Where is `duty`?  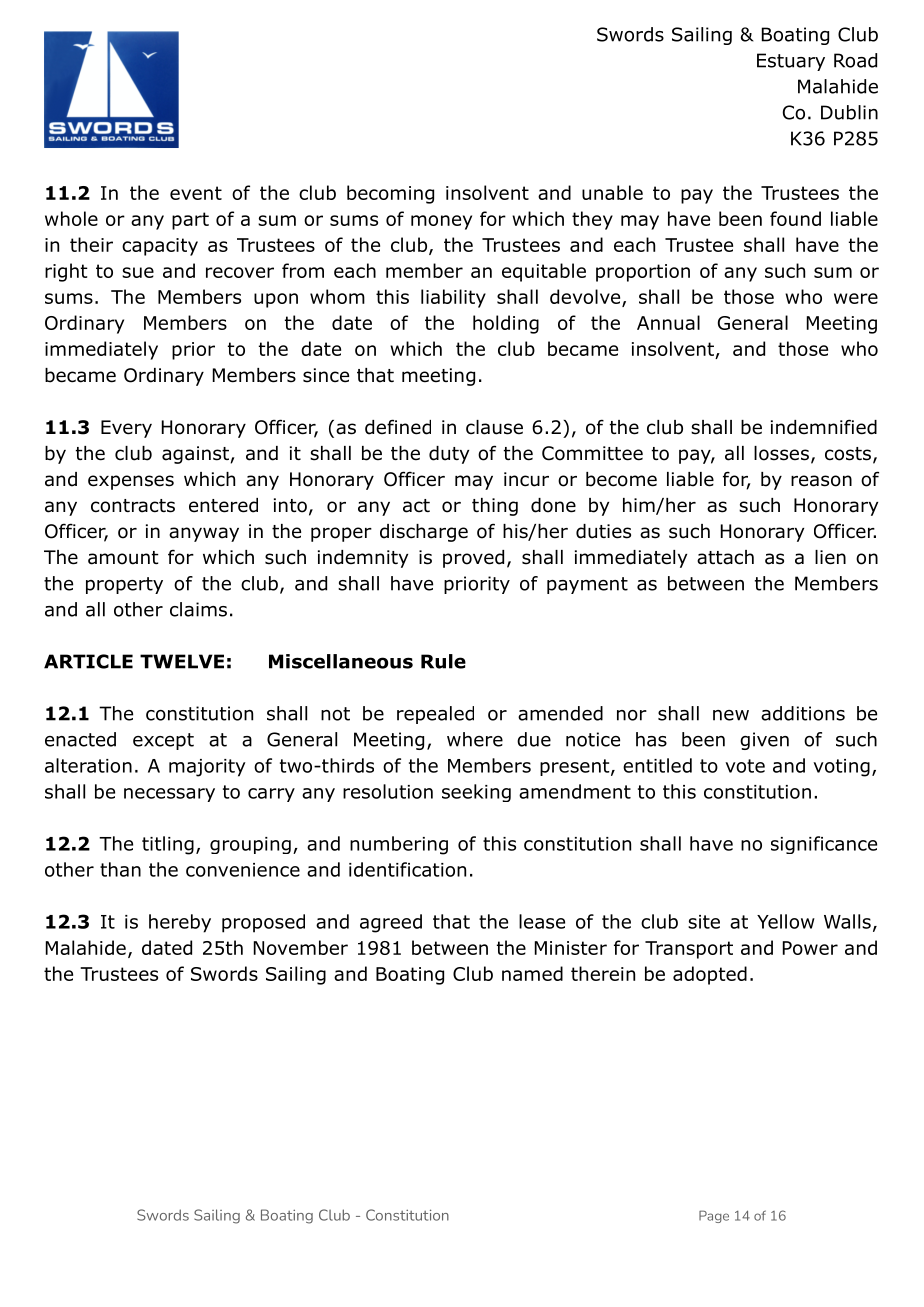
duty is located at coordinates (449, 455).
